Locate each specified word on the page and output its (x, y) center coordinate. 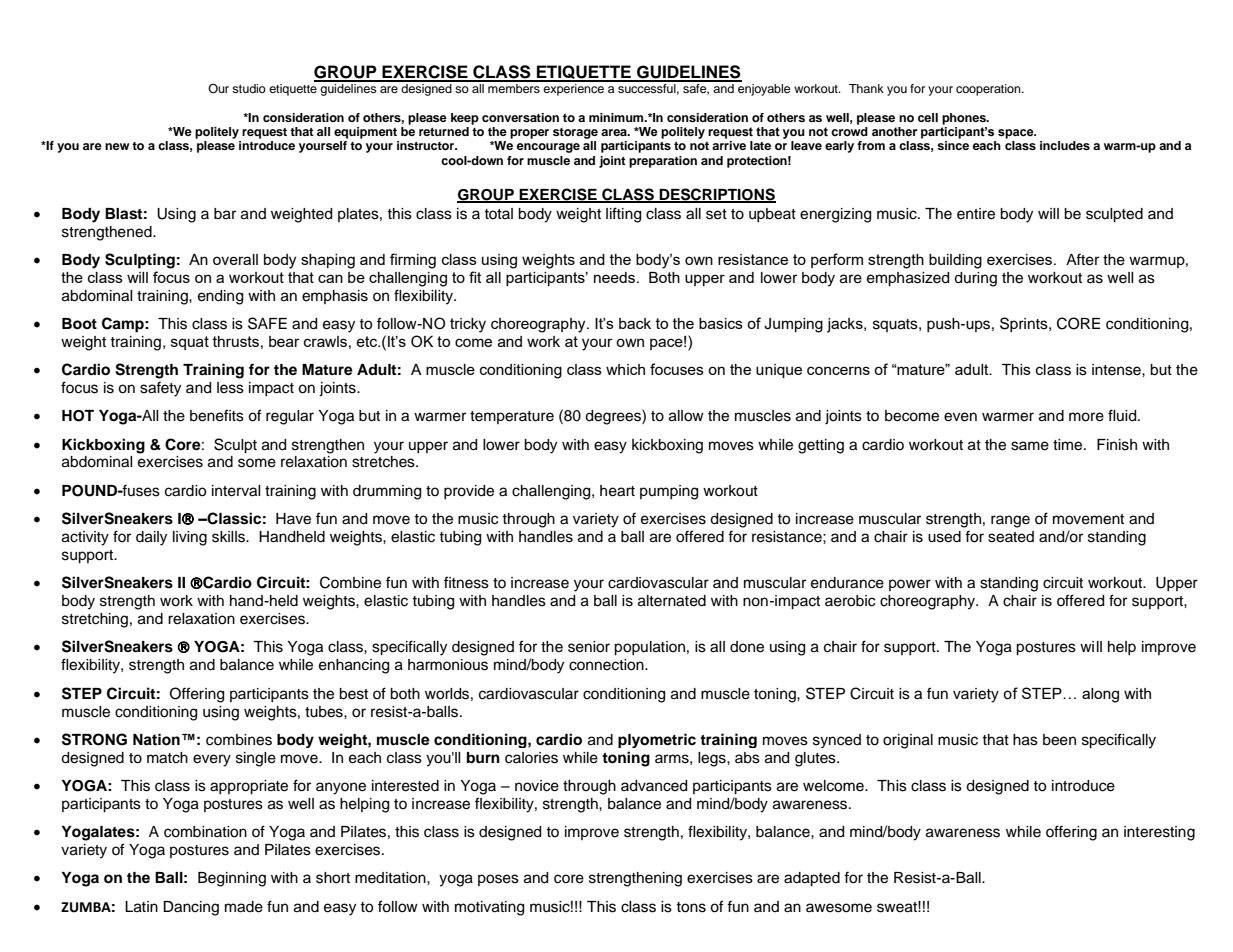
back (635, 323)
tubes (325, 712)
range (1010, 521)
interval (236, 491)
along (1100, 695)
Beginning (232, 879)
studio (249, 88)
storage (575, 133)
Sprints (1025, 324)
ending (220, 297)
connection (607, 665)
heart (617, 491)
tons (691, 907)
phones (965, 119)
